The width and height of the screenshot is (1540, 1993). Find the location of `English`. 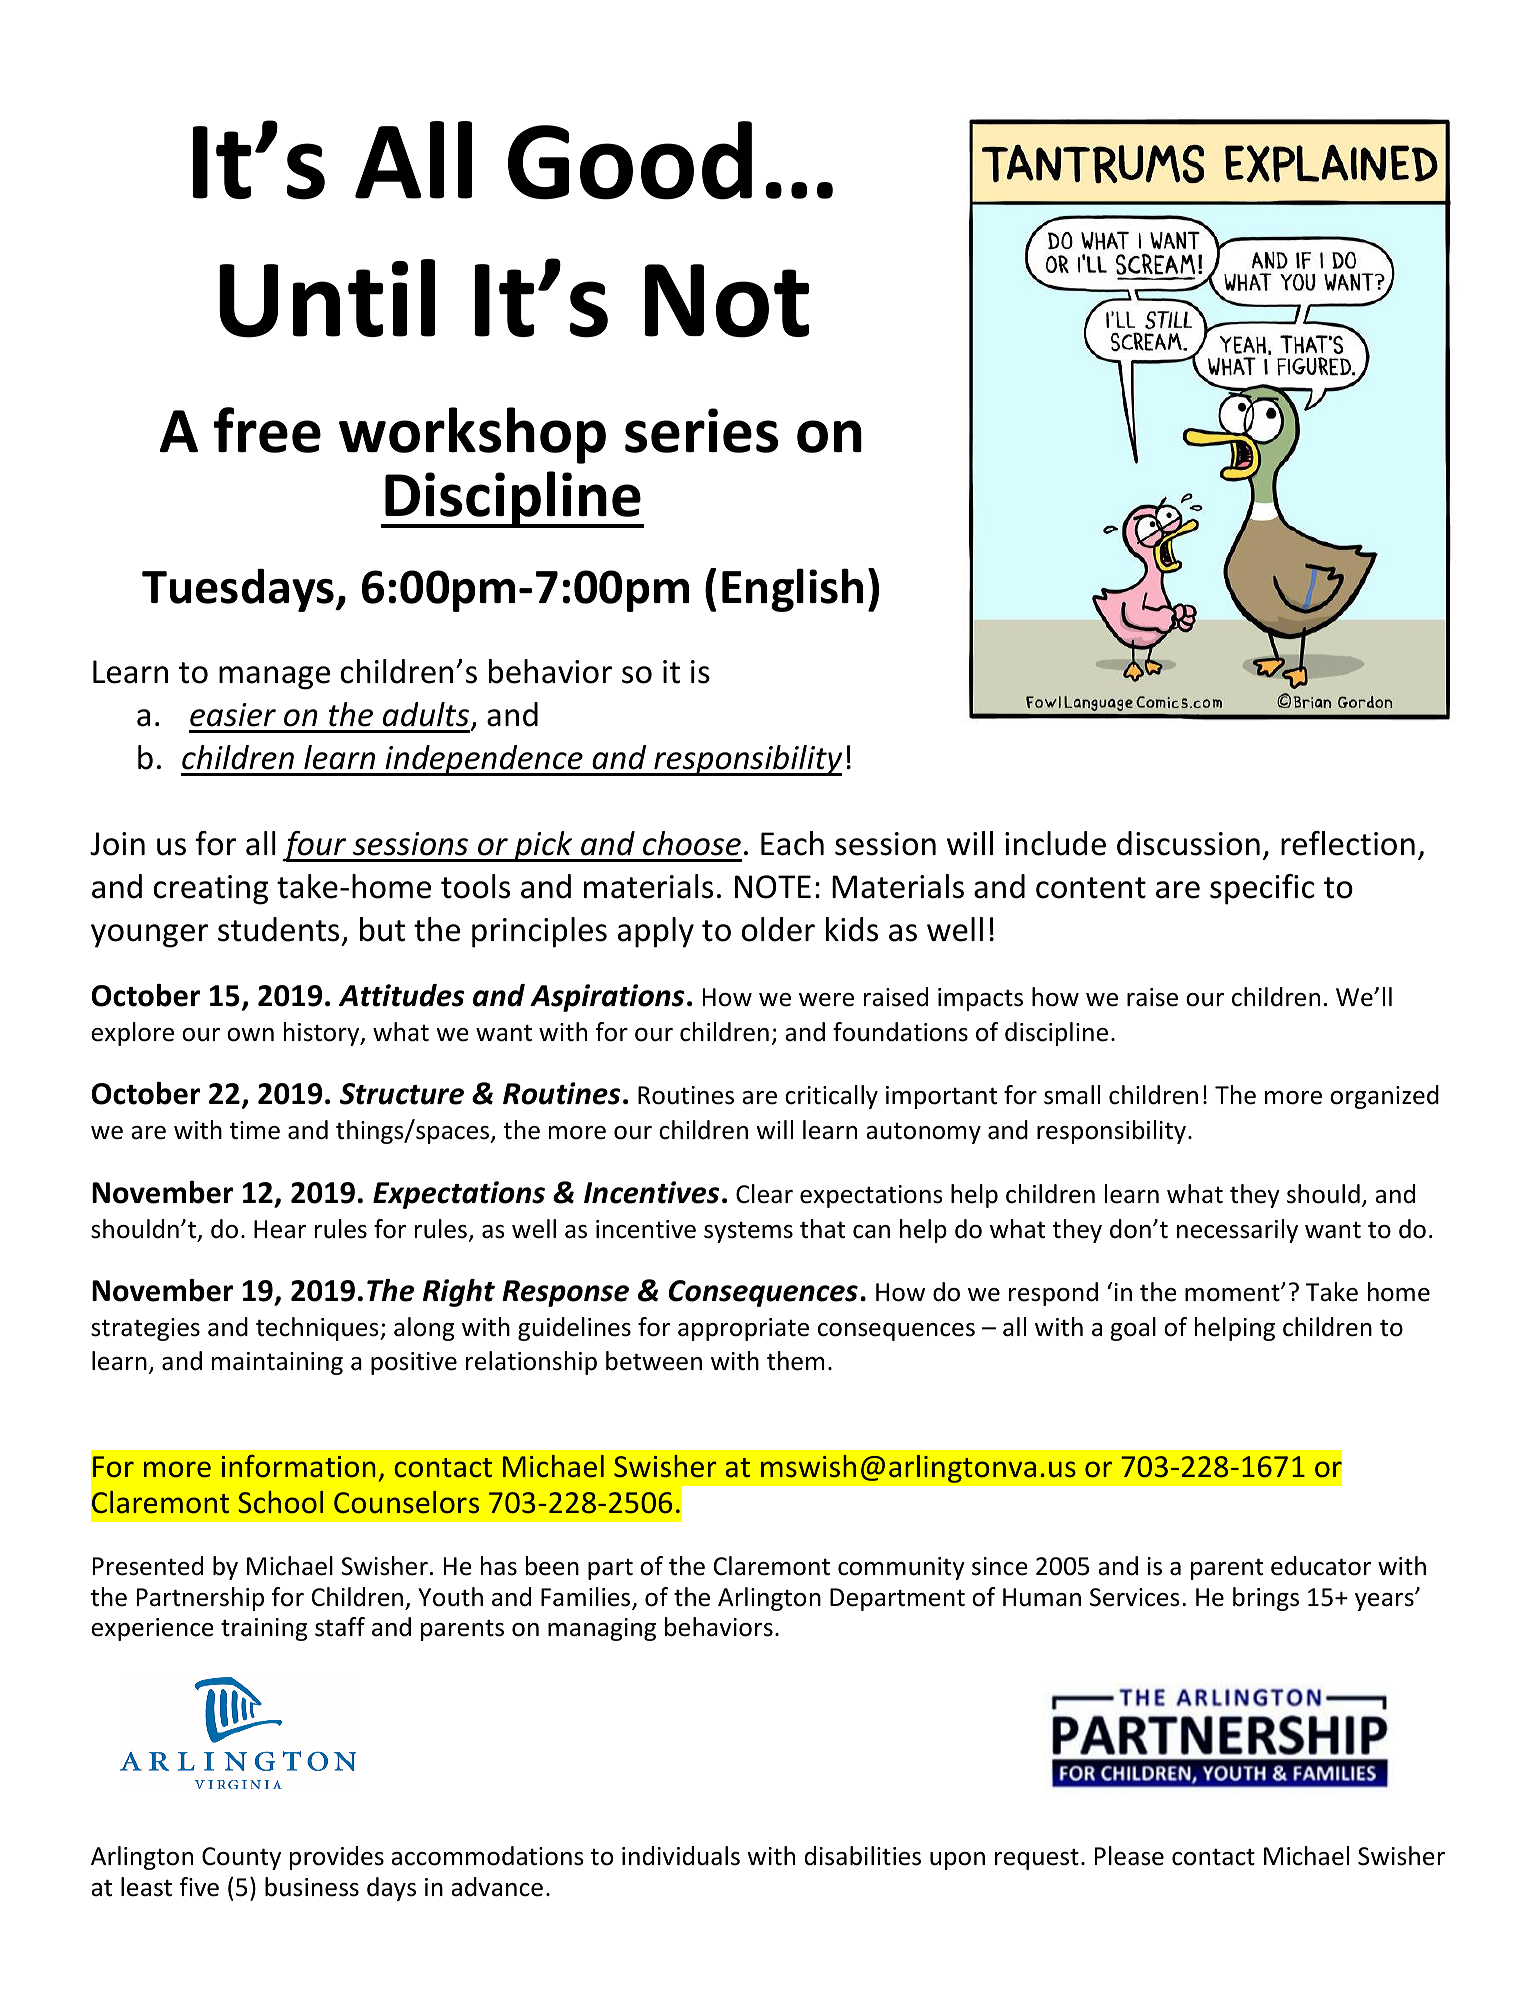

English is located at coordinates (792, 590).
